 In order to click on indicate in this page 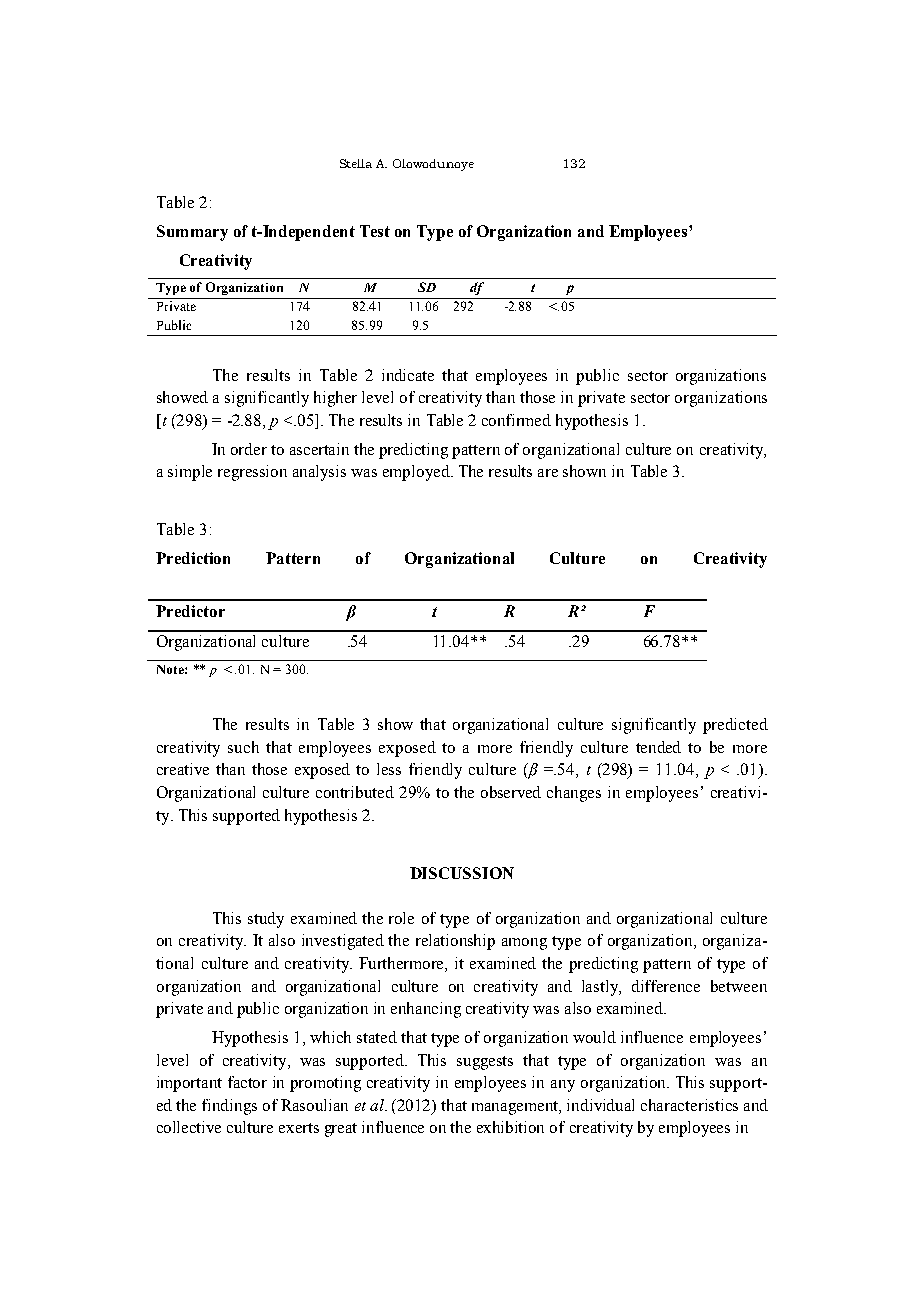, I will do `click(408, 375)`.
